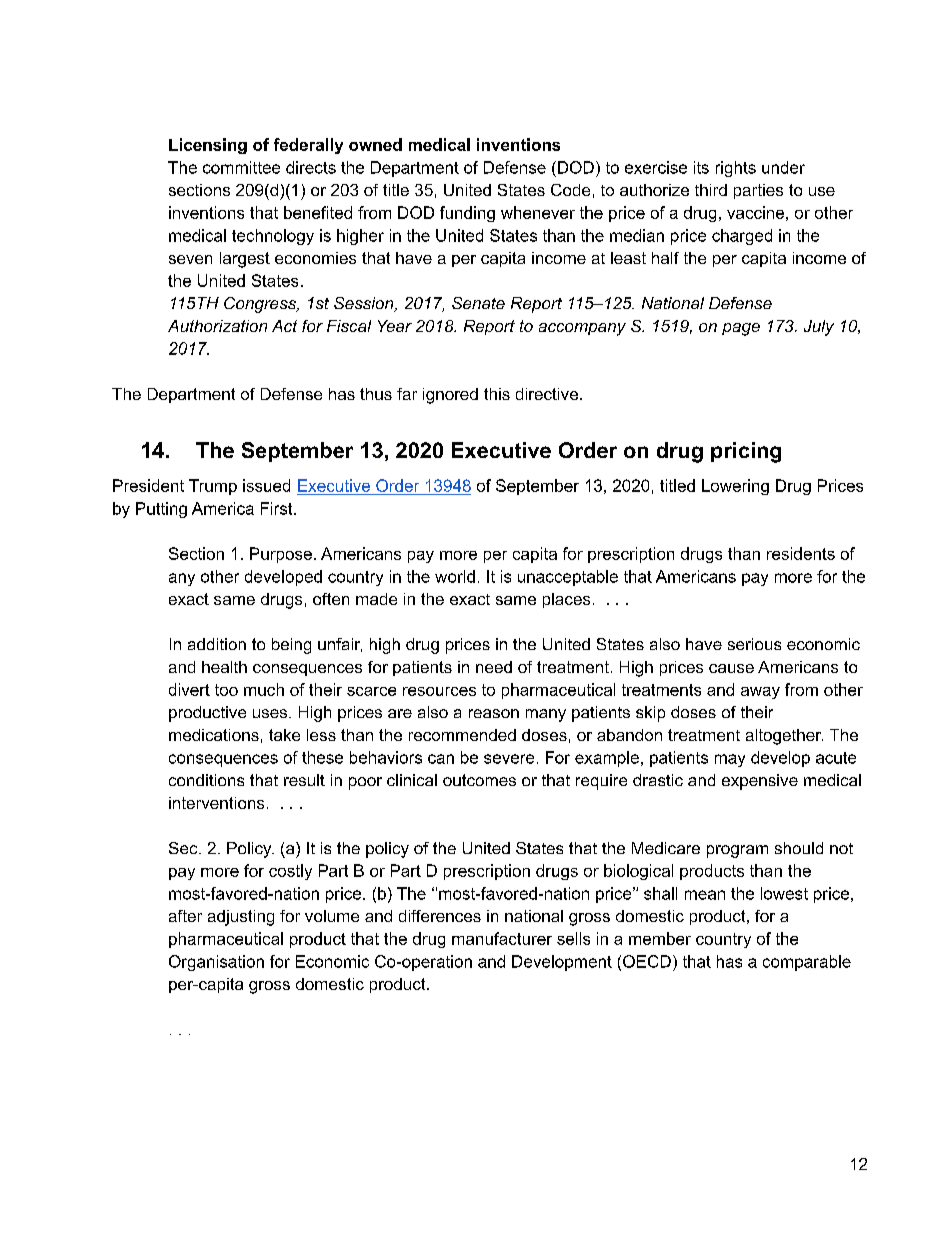  What do you see at coordinates (241, 918) in the screenshot?
I see `adjusting` at bounding box center [241, 918].
